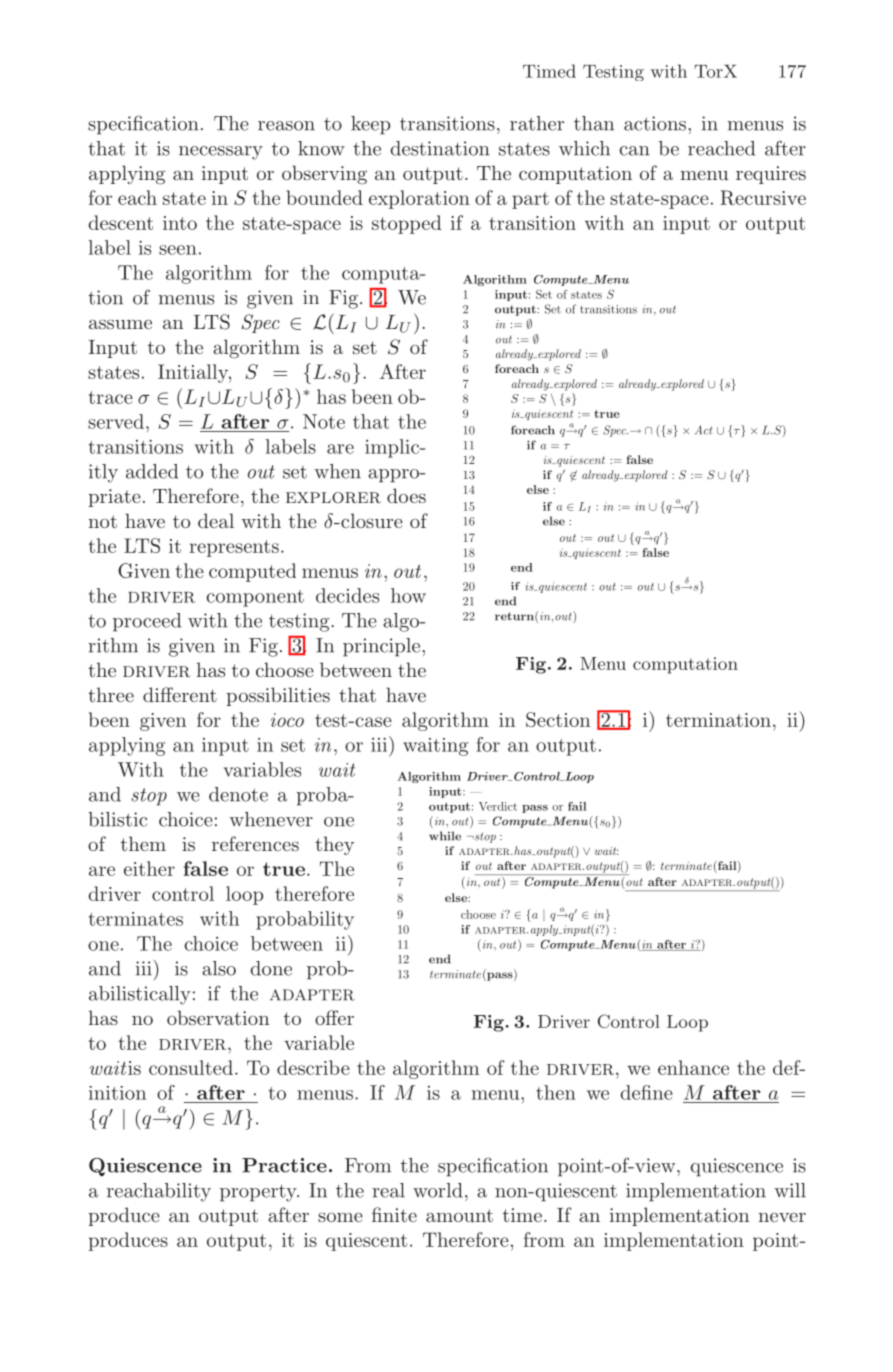 The height and width of the screenshot is (1372, 893). What do you see at coordinates (259, 1193) in the screenshot?
I see `property` at bounding box center [259, 1193].
